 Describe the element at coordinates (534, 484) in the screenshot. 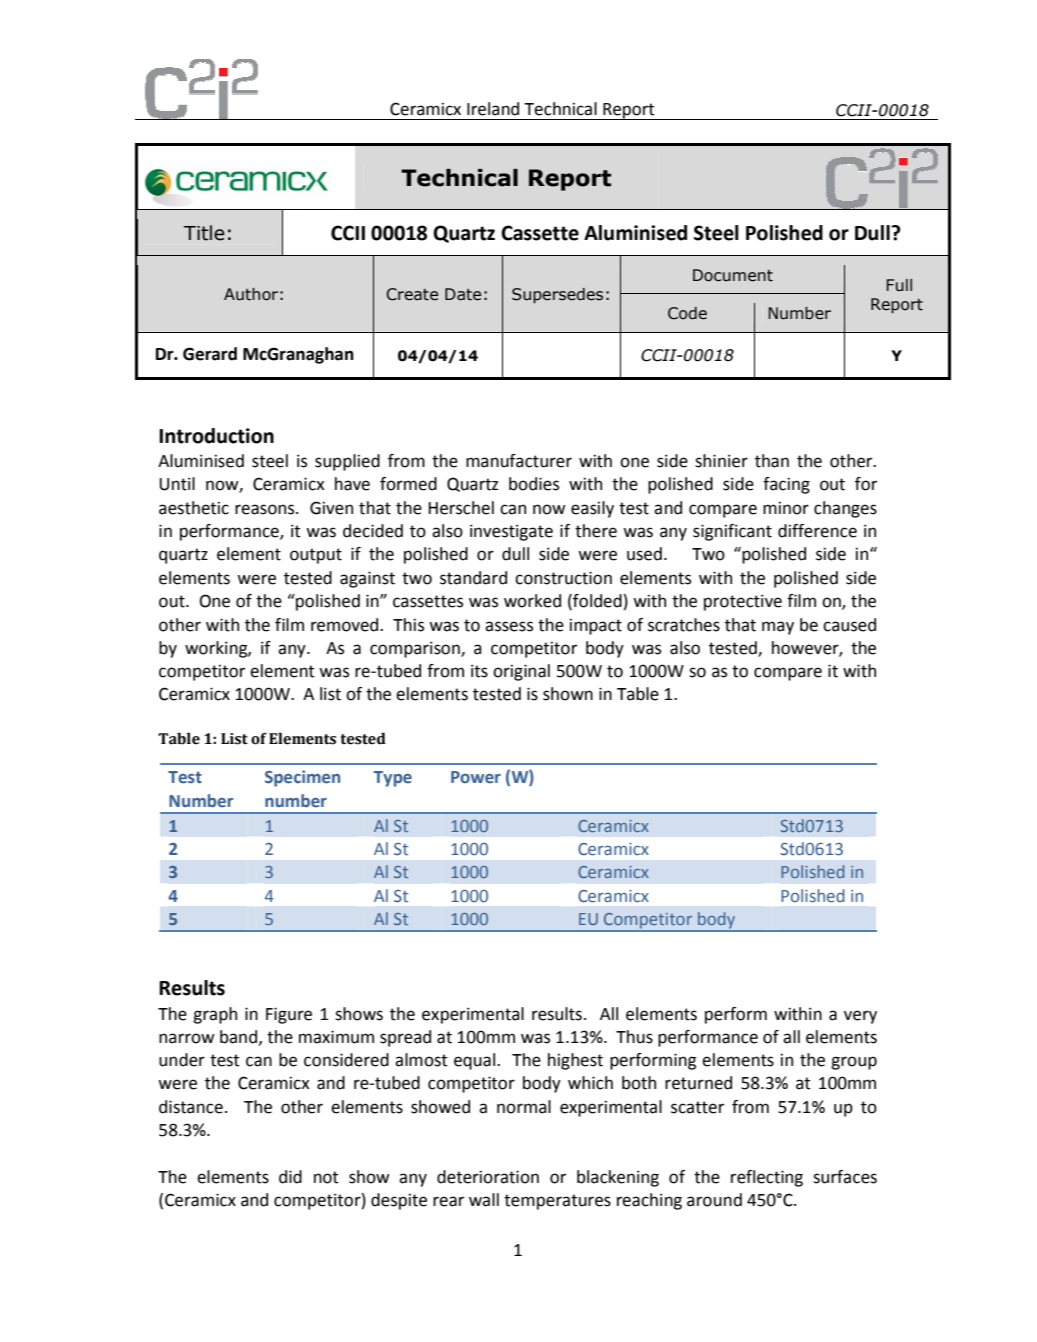

I see `bodies` at that location.
